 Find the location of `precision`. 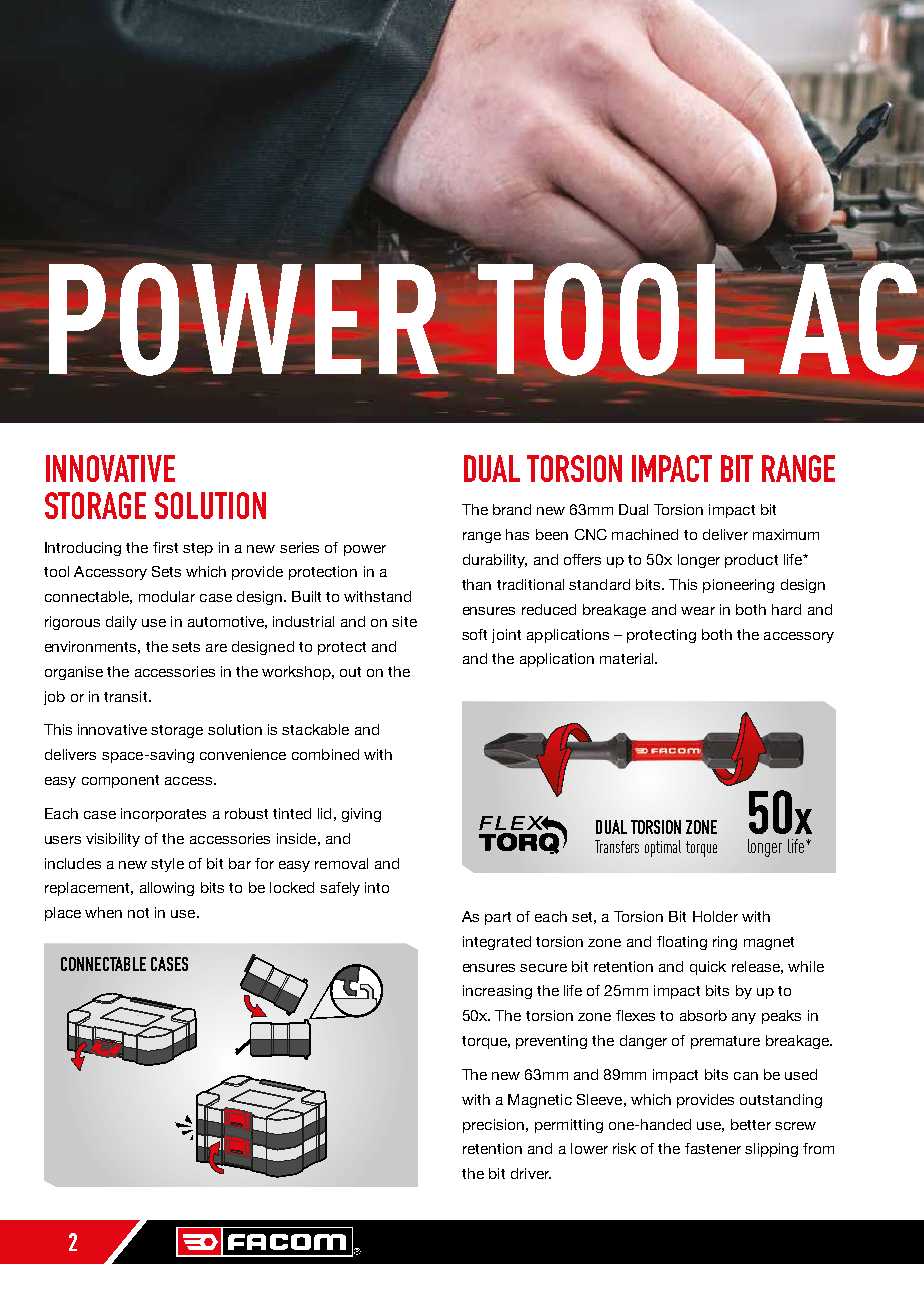

precision is located at coordinates (493, 1126).
